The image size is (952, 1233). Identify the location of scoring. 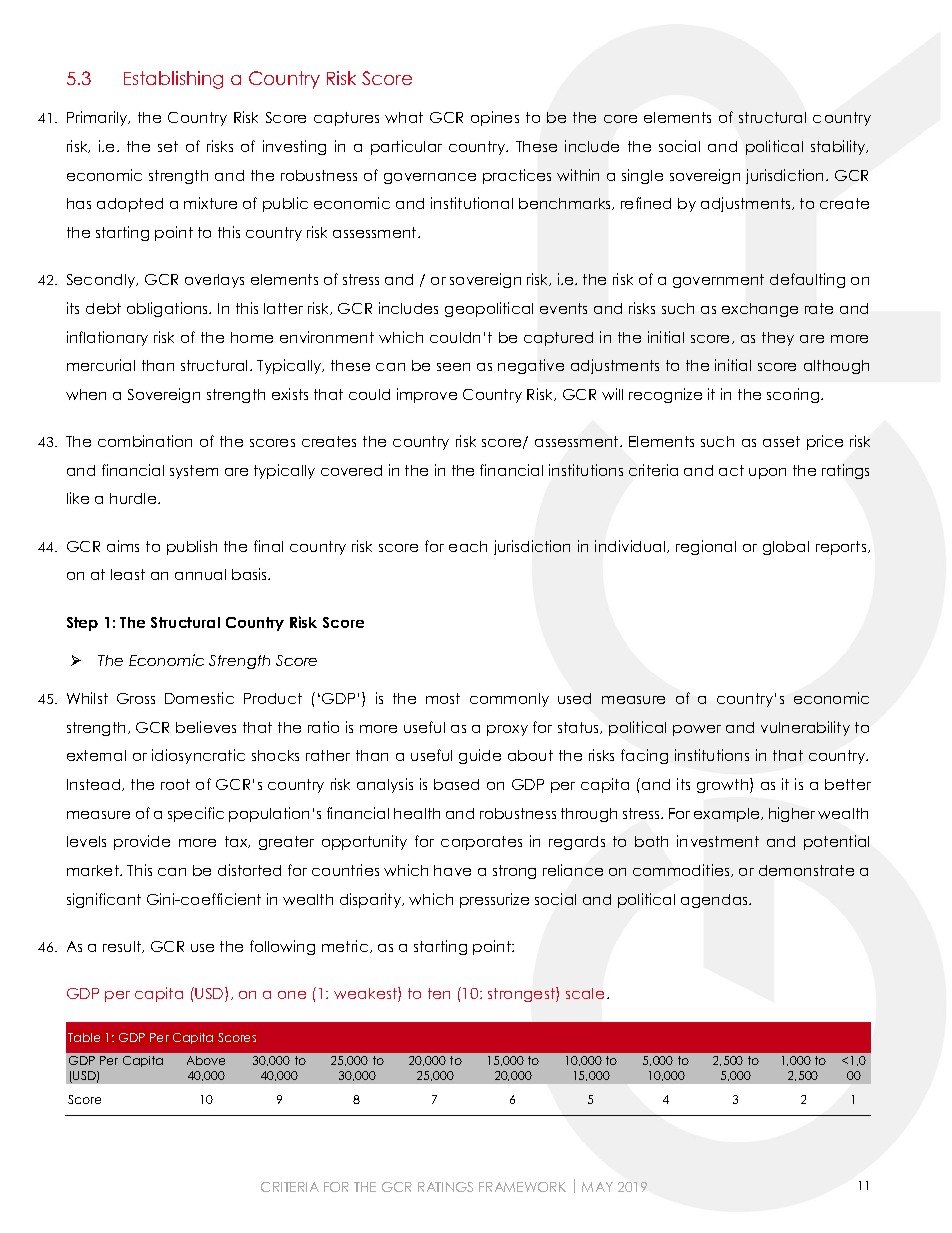
(794, 395).
